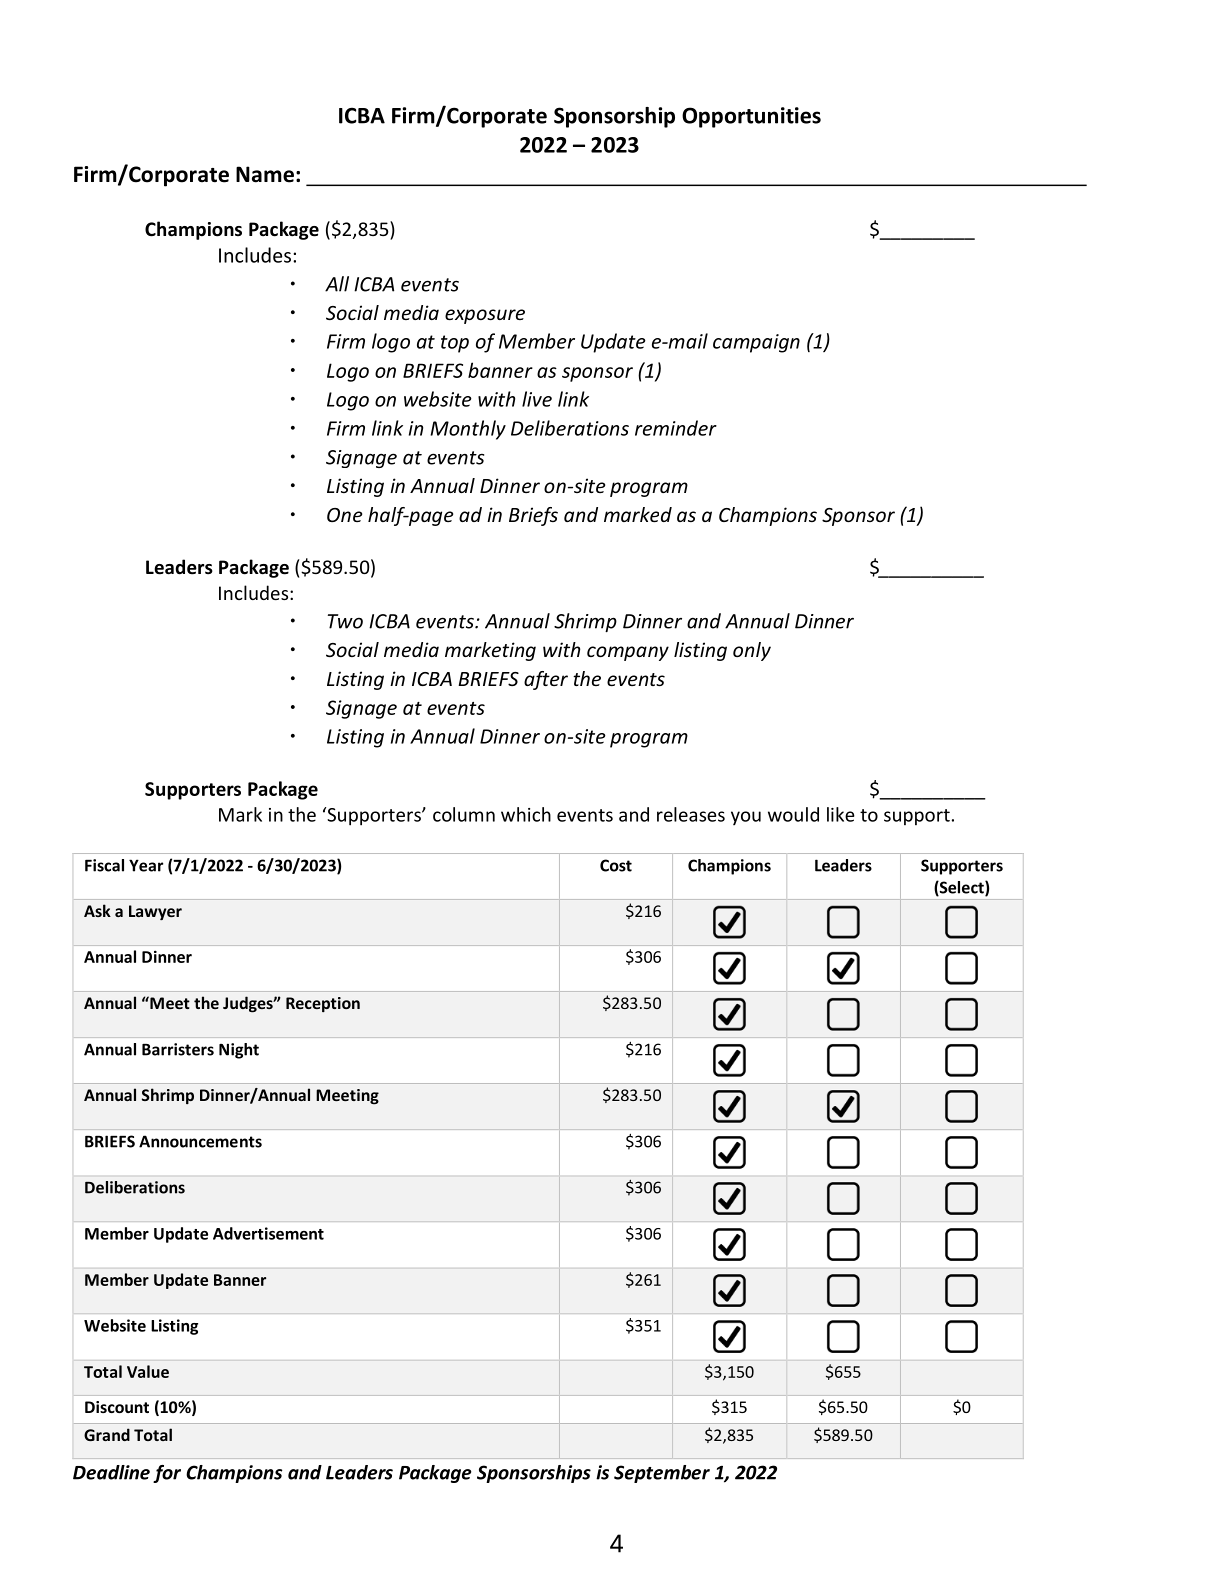 This screenshot has width=1231, height=1593. Describe the element at coordinates (265, 174) in the screenshot. I see `Name` at that location.
